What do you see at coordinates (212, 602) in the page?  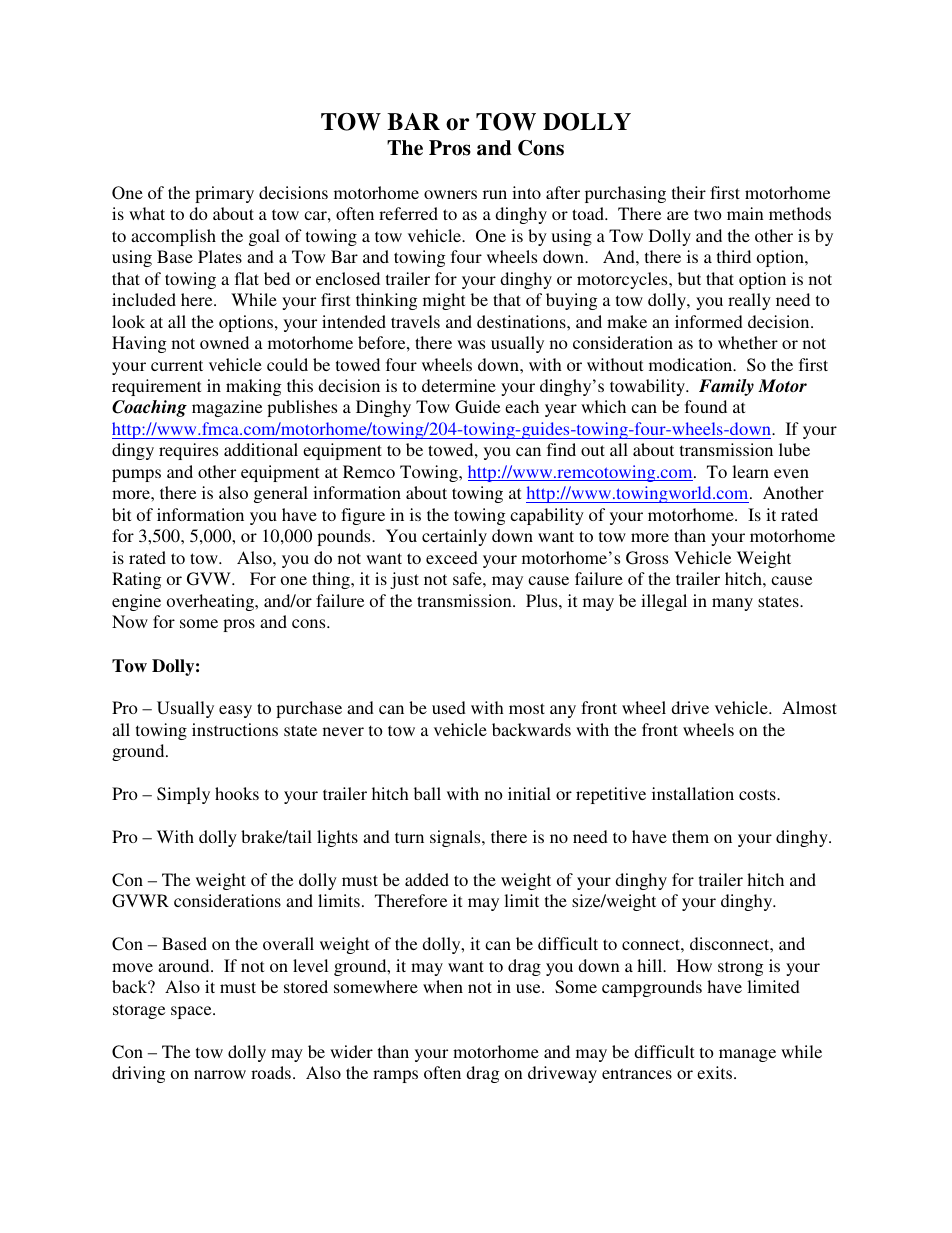 I see `overheating` at bounding box center [212, 602].
